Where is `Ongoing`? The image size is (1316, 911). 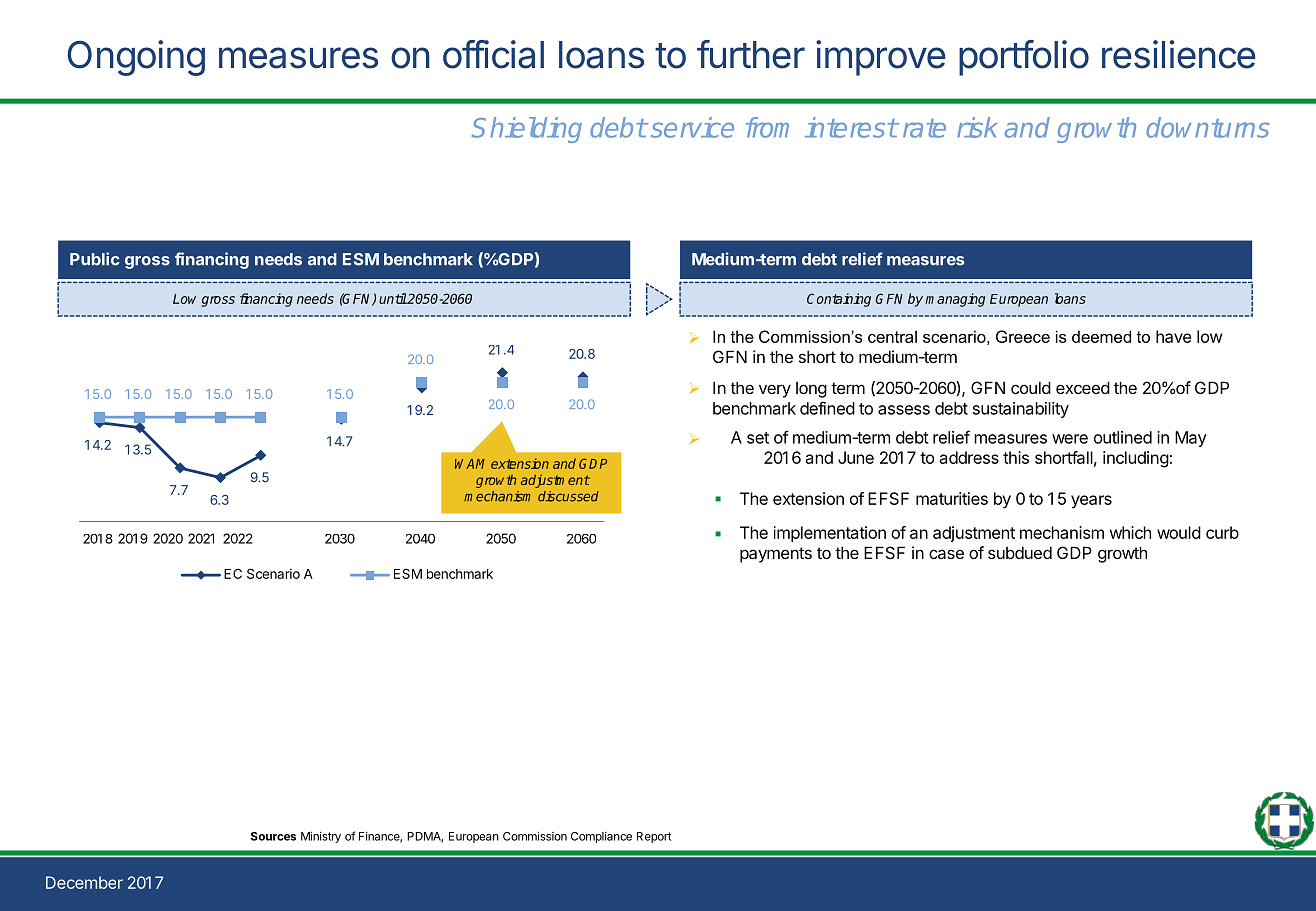
Ongoing is located at coordinates (136, 58).
